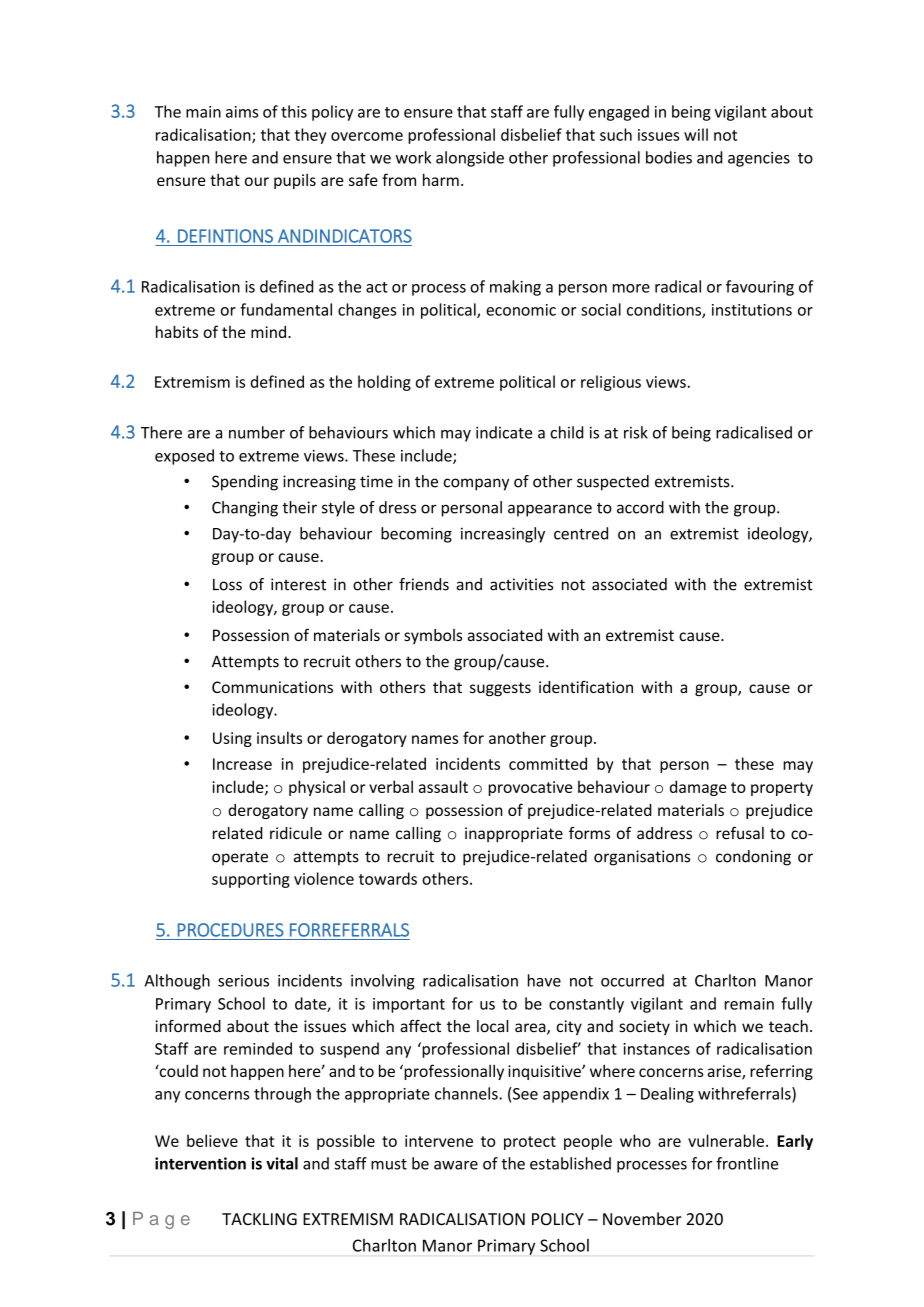  Describe the element at coordinates (747, 1163) in the screenshot. I see `frontline` at that location.
